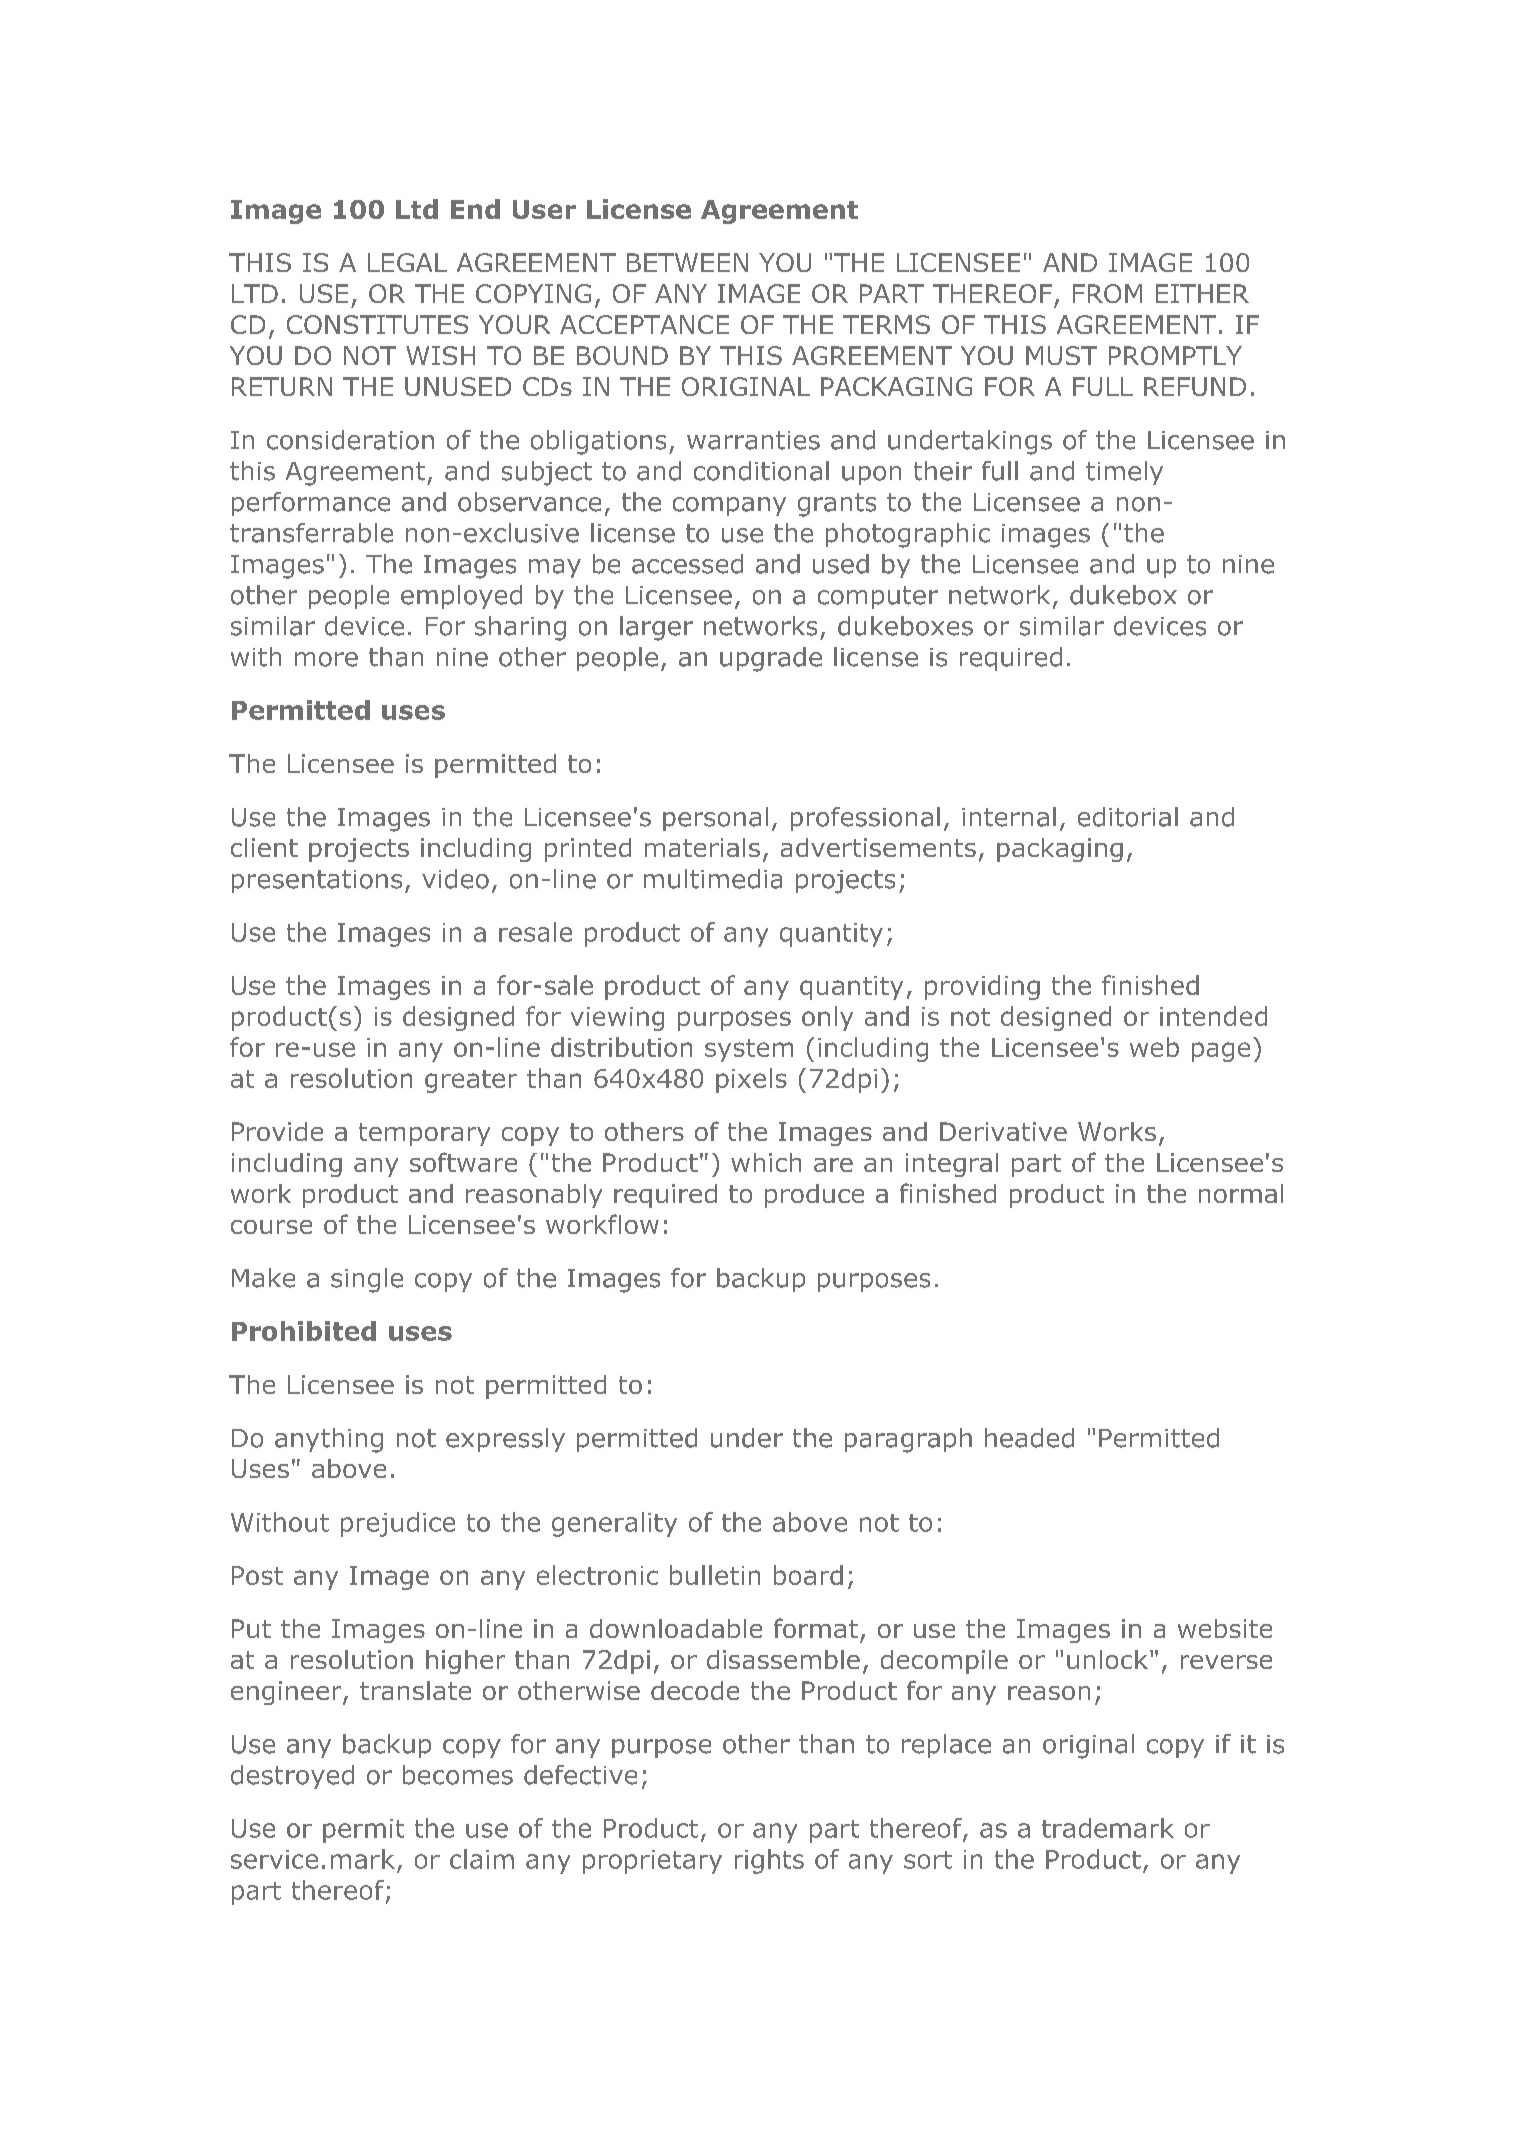 This screenshot has width=1517, height=2147. What do you see at coordinates (407, 262) in the screenshot?
I see `LEGAL` at bounding box center [407, 262].
